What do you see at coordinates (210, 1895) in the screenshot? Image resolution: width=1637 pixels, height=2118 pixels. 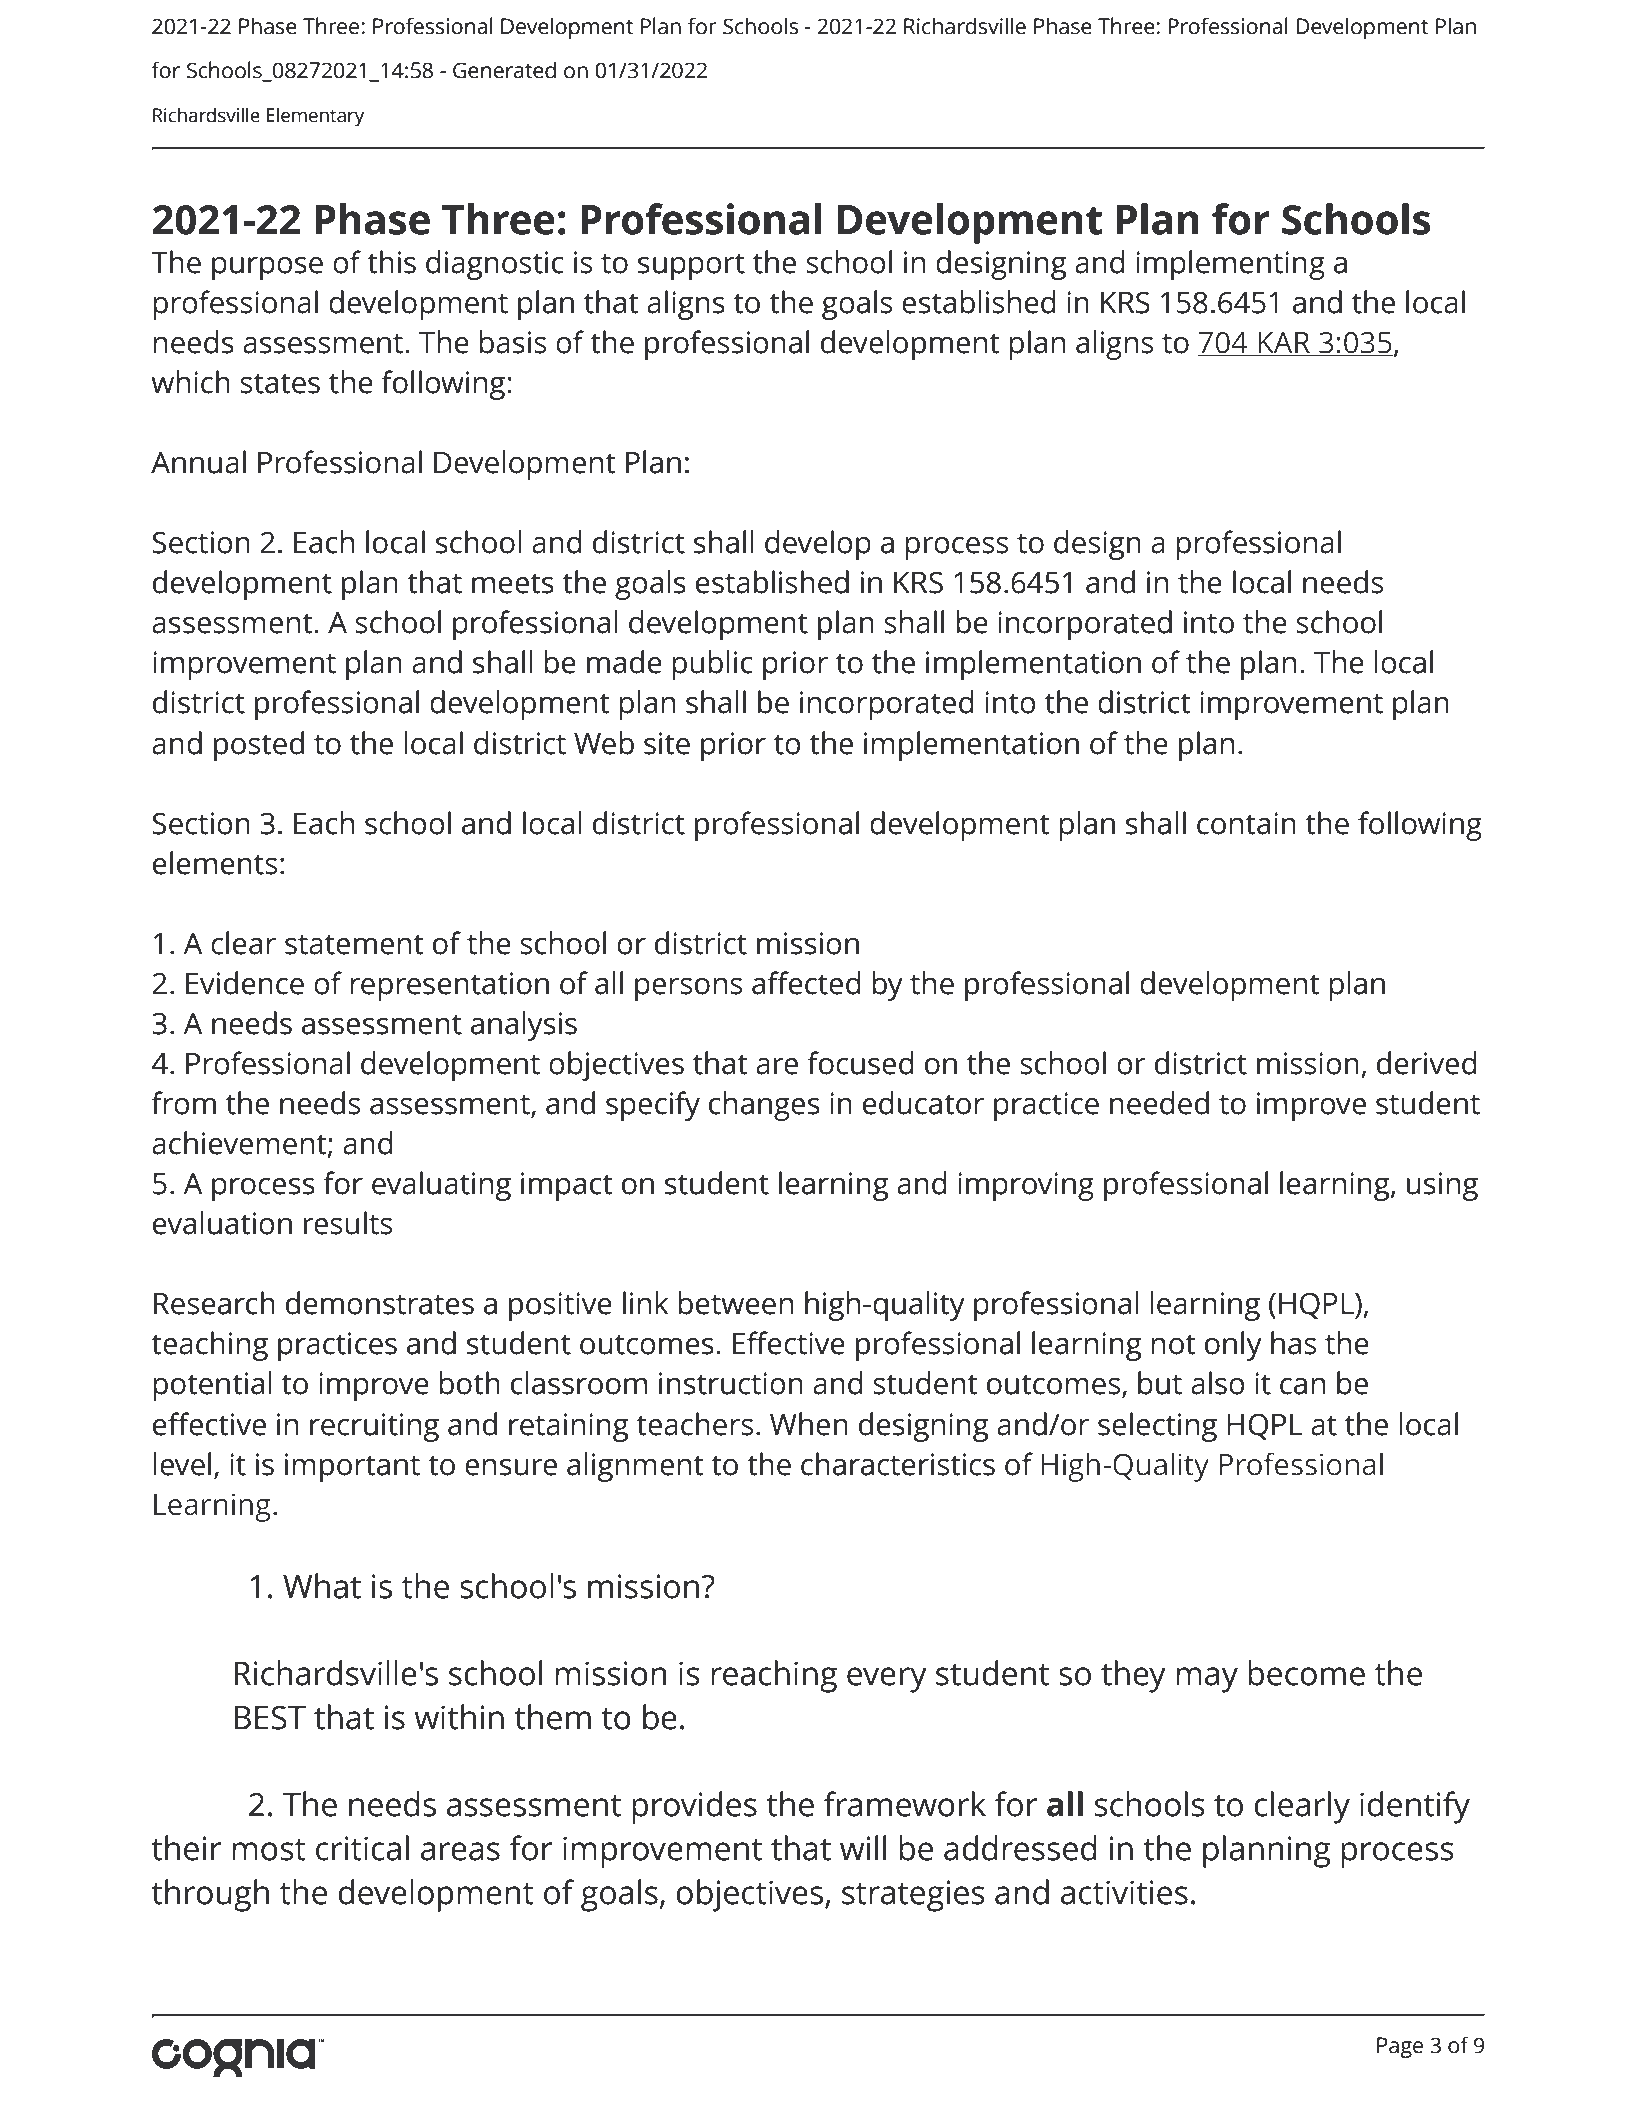 I see `through` at bounding box center [210, 1895].
